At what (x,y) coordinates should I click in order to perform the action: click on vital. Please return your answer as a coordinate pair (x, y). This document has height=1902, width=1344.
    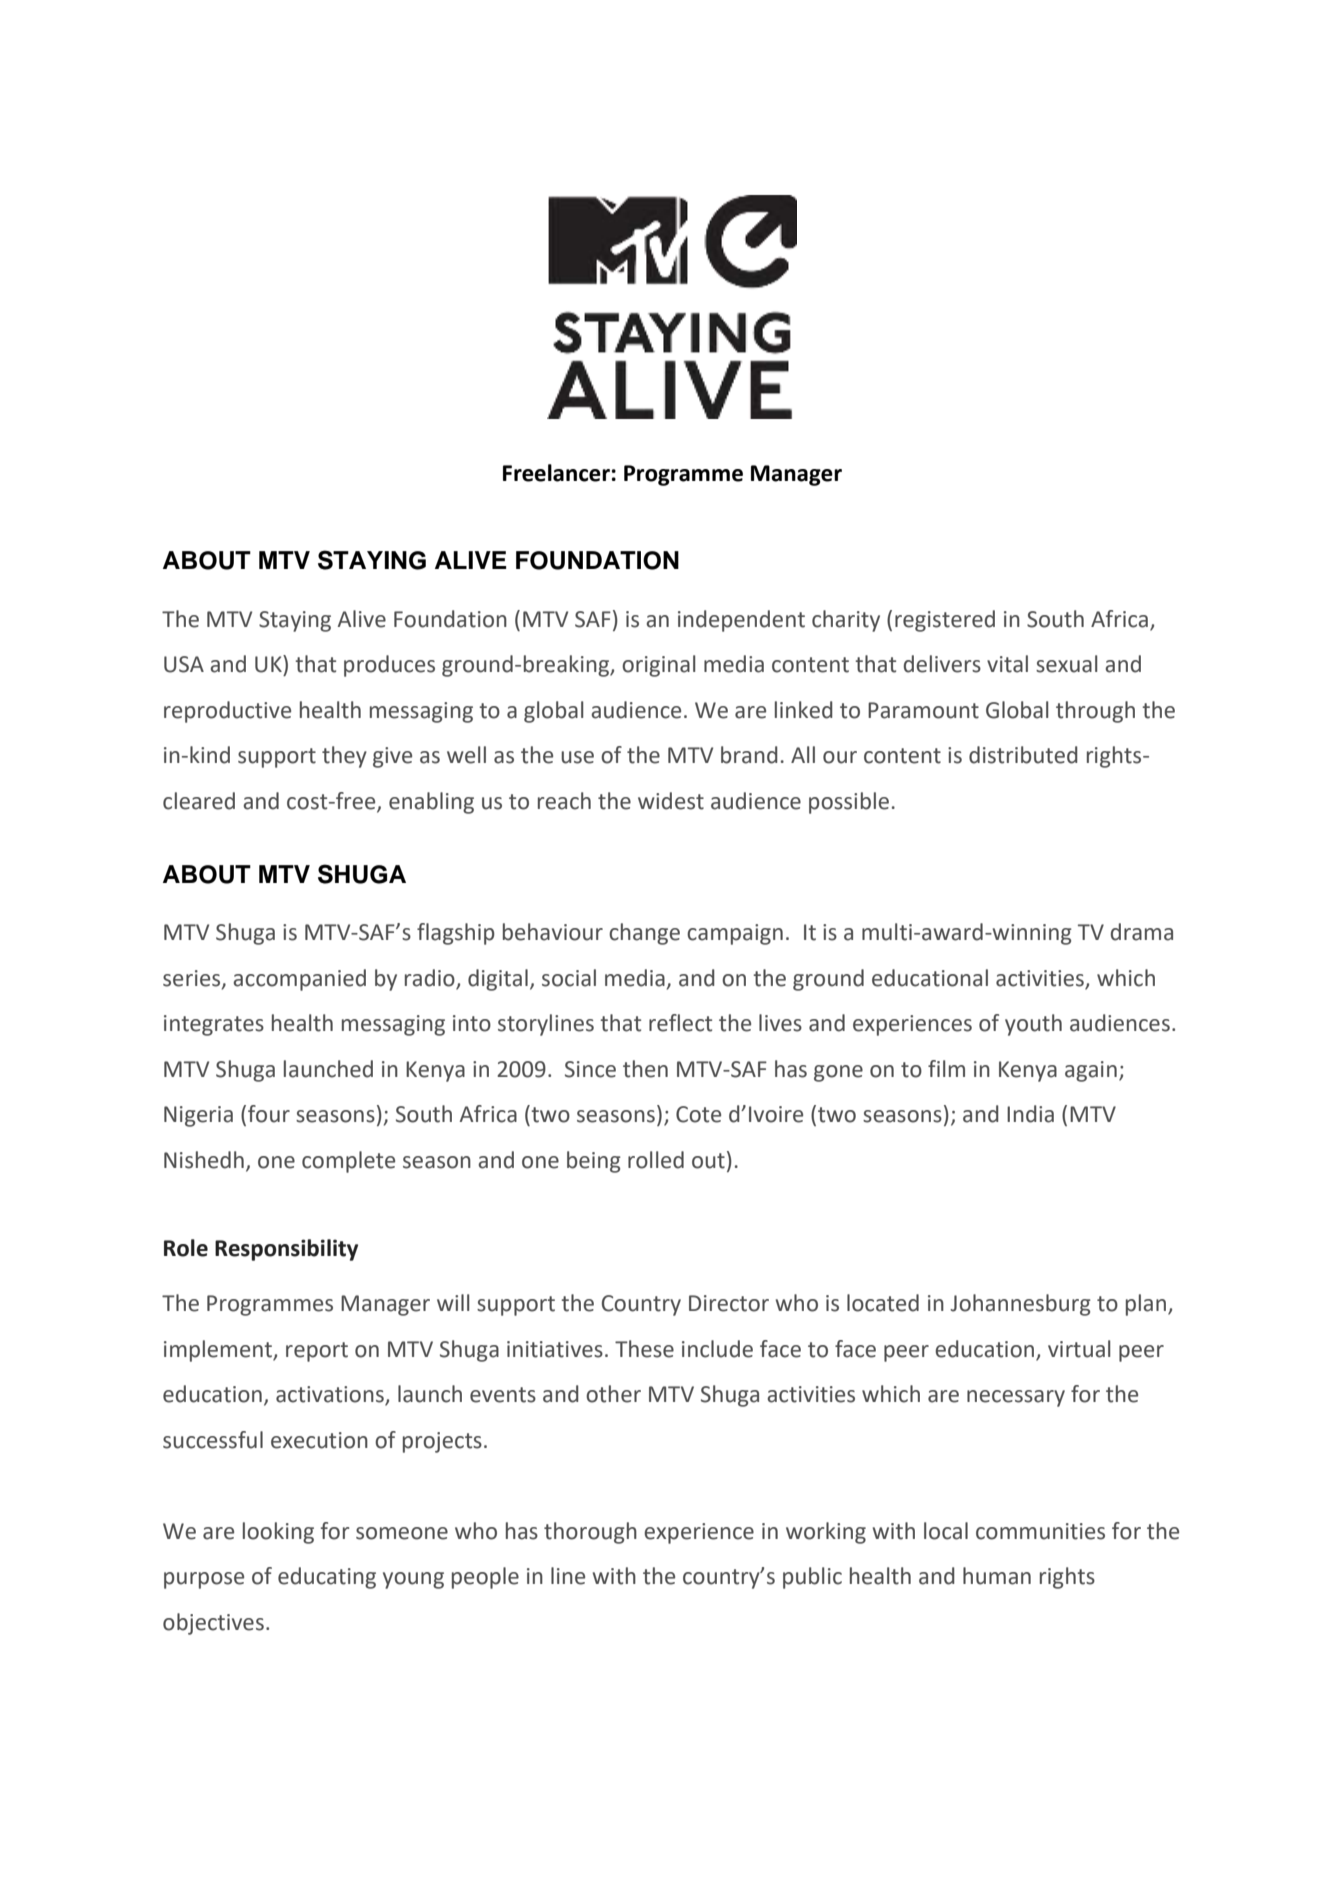
    Looking at the image, I should click on (1007, 664).
